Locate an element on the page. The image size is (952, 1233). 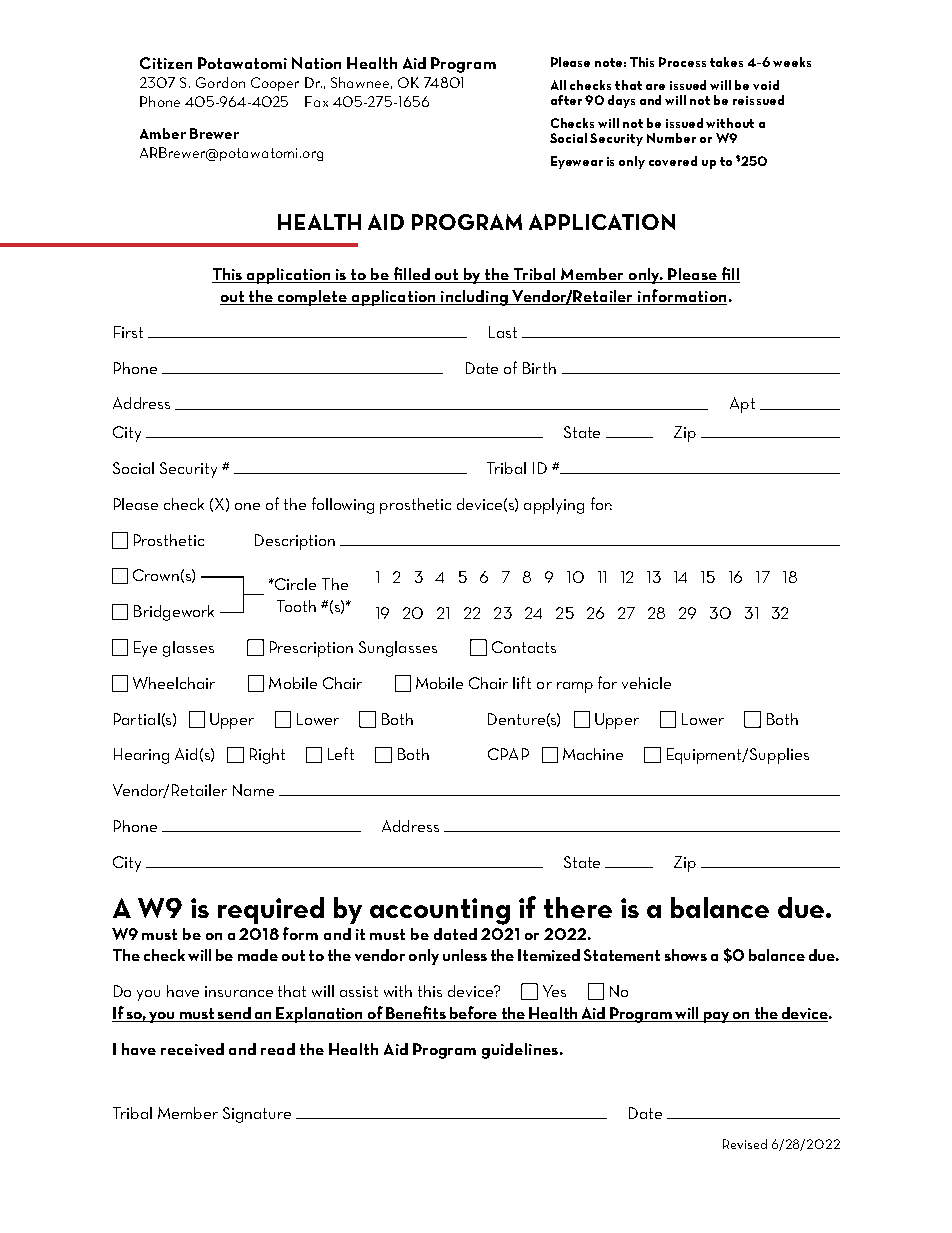
Apt is located at coordinates (742, 405).
